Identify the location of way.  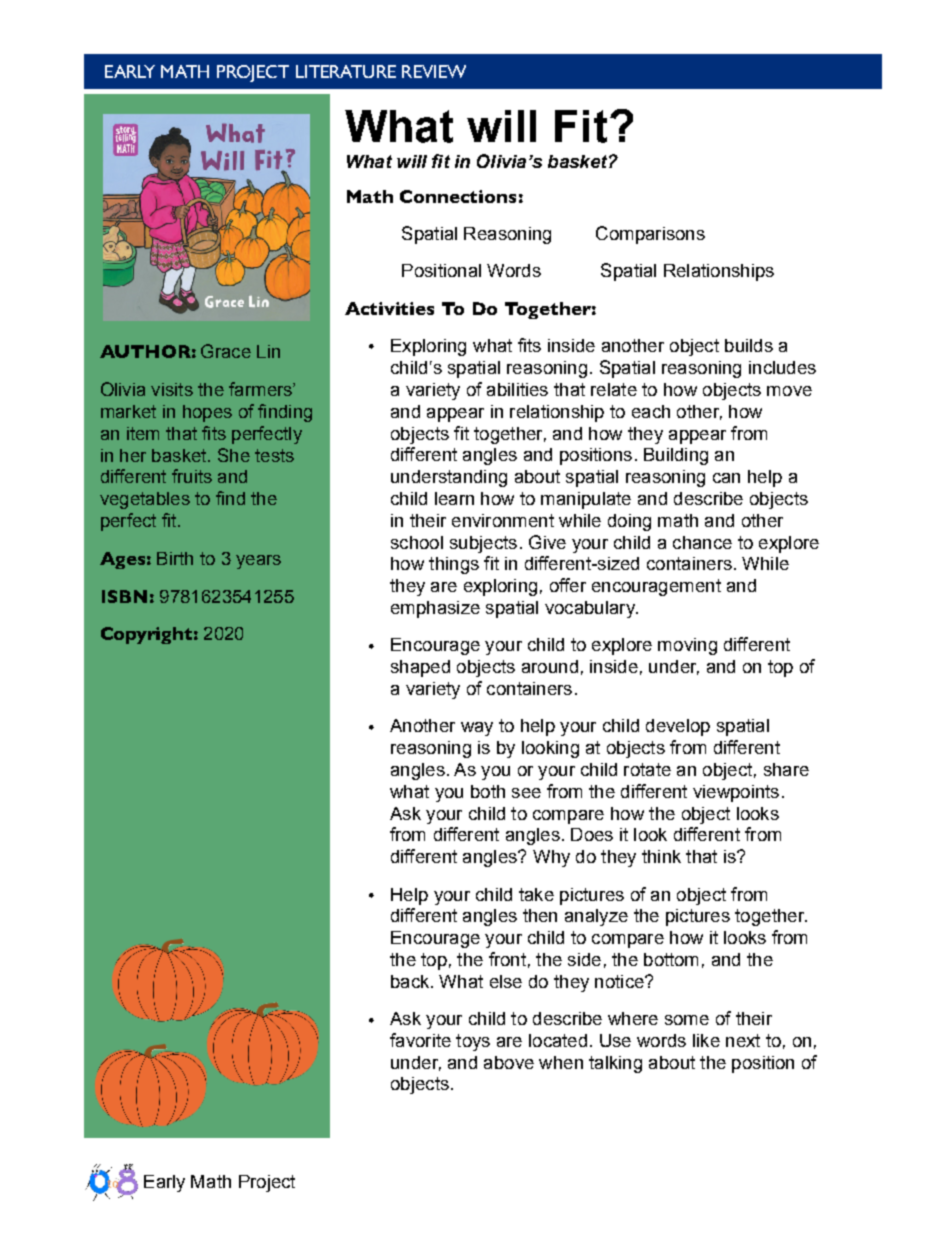
(477, 729).
